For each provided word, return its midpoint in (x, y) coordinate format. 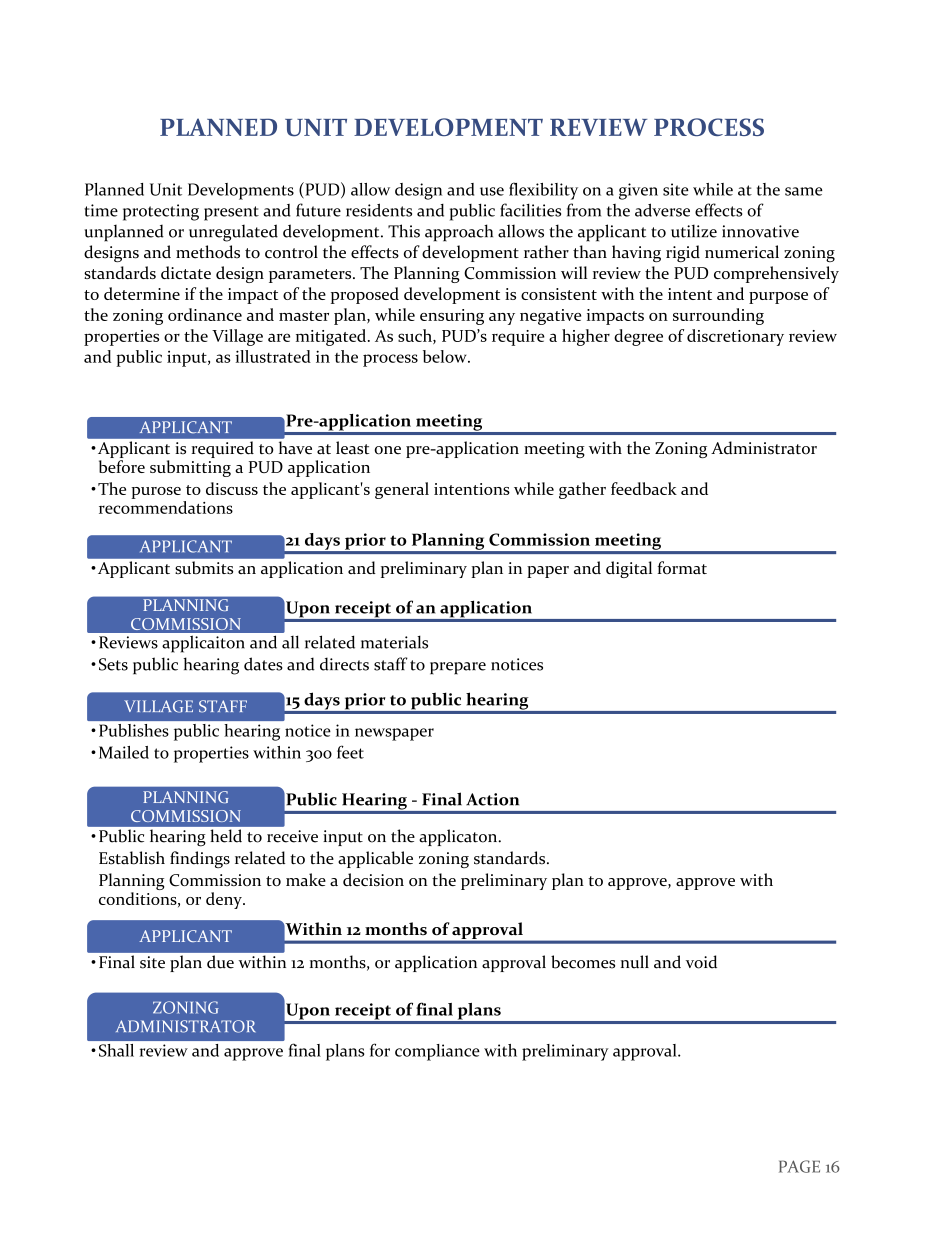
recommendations (166, 507)
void (701, 962)
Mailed (124, 752)
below (446, 356)
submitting (190, 468)
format (682, 567)
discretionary (735, 337)
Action (492, 799)
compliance (437, 1052)
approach (459, 233)
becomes (583, 962)
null (635, 962)
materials (394, 642)
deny (225, 900)
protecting (161, 212)
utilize (694, 231)
